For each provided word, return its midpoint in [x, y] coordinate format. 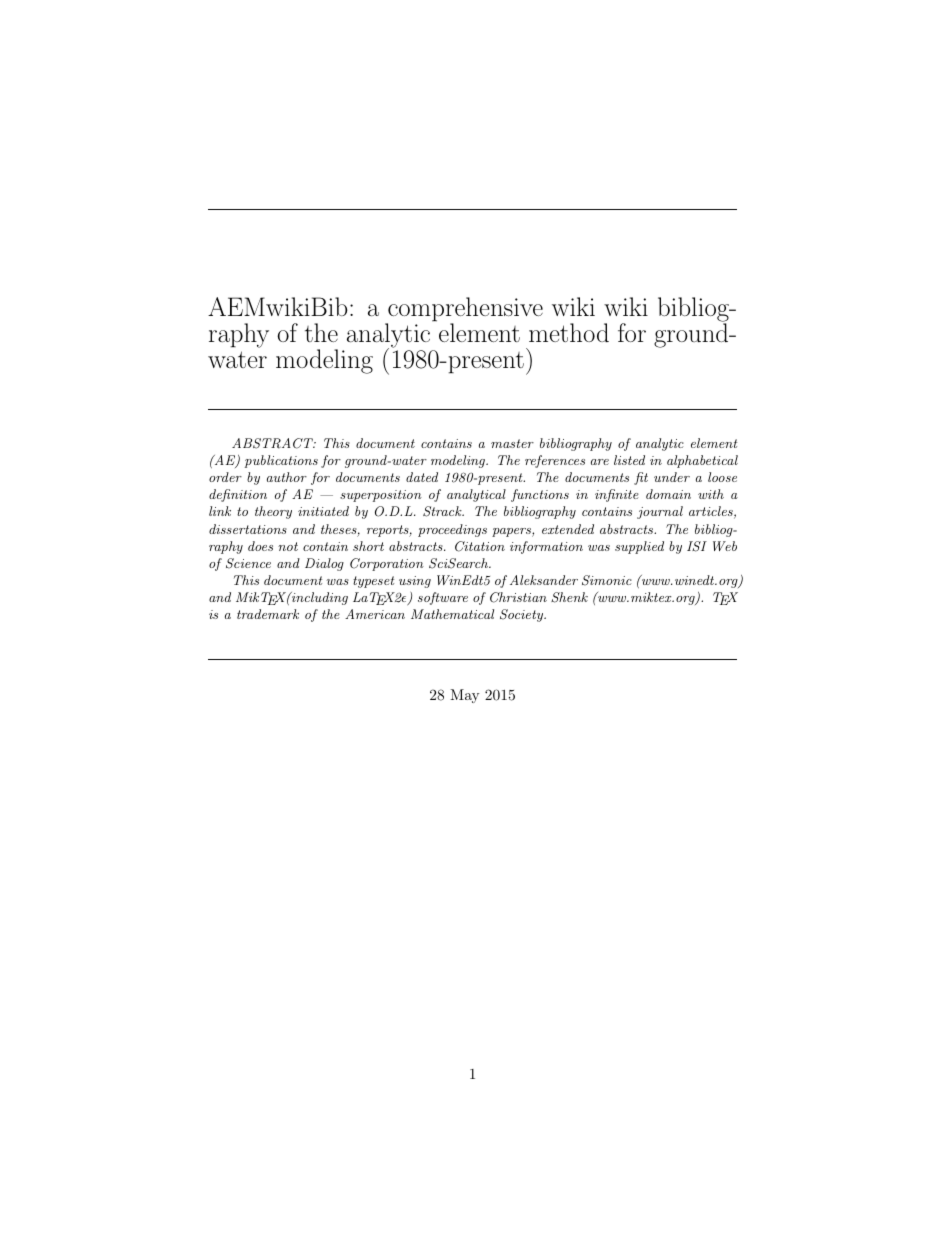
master [512, 443]
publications [281, 461]
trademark [268, 614]
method [569, 332]
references [555, 461]
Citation [480, 546]
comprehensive [464, 310]
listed [629, 460]
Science [248, 563]
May [464, 696]
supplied [639, 547]
